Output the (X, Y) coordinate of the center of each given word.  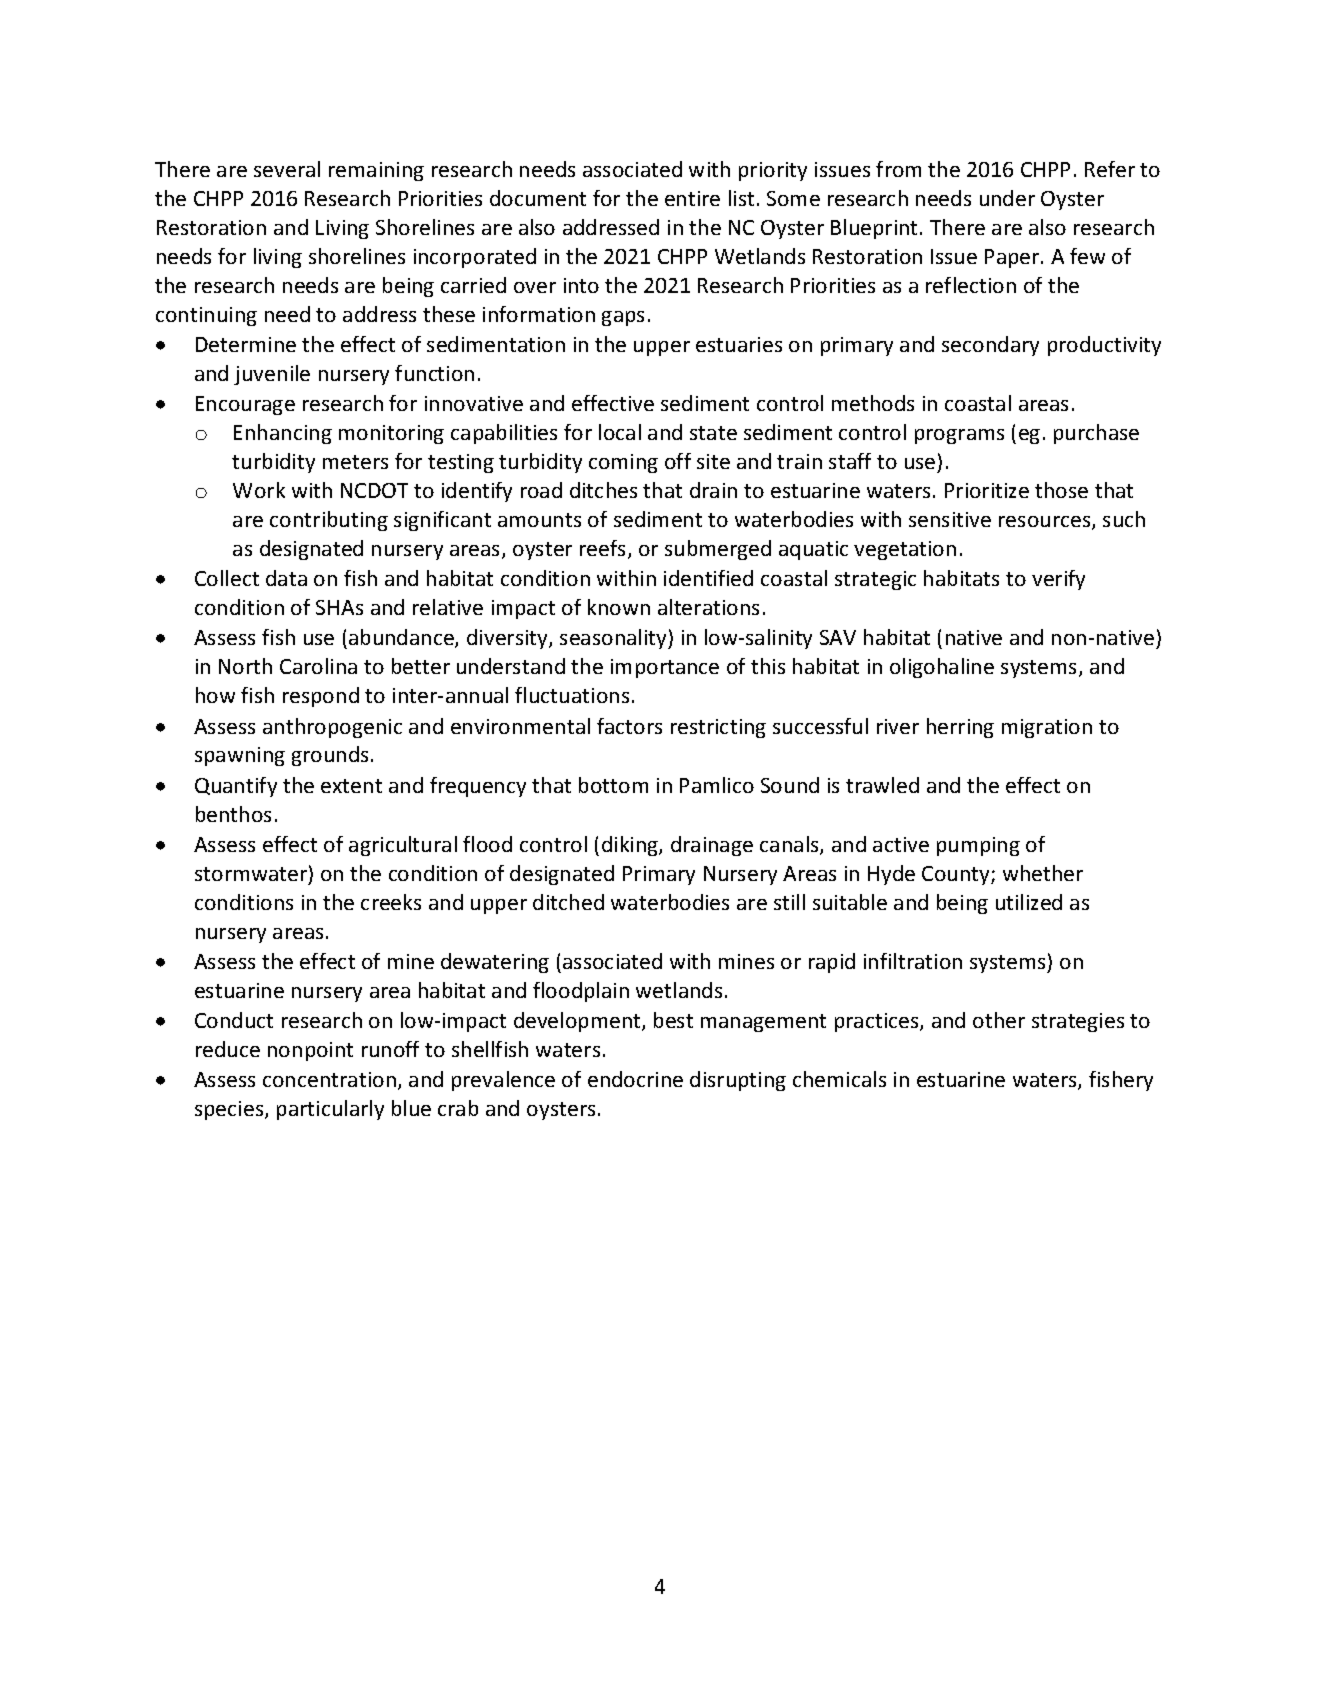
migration (1047, 728)
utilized (1029, 902)
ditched (568, 902)
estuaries (739, 344)
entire (692, 198)
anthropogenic (332, 728)
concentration (329, 1079)
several (287, 169)
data (286, 578)
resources (1046, 523)
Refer (1110, 169)
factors (629, 726)
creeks (391, 902)
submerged (718, 550)
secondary (990, 346)
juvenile (272, 375)
